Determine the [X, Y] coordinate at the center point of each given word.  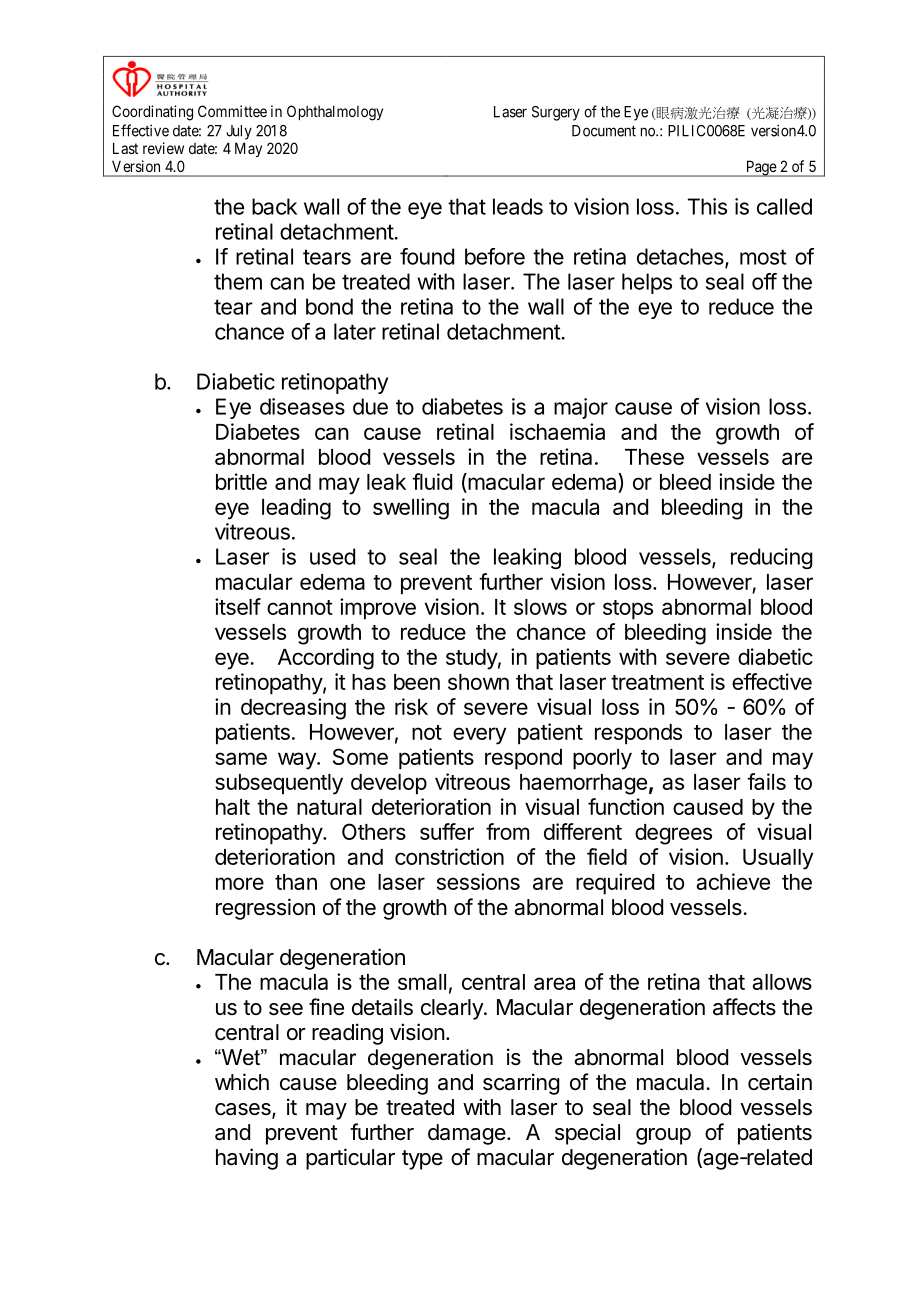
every [479, 736]
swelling [411, 509]
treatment [657, 682]
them [238, 281]
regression [265, 909]
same [241, 758]
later [355, 331]
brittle [241, 481]
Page [761, 168]
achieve [733, 881]
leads [518, 206]
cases [244, 1110]
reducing [771, 558]
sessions [478, 881]
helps [647, 283]
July [239, 132]
